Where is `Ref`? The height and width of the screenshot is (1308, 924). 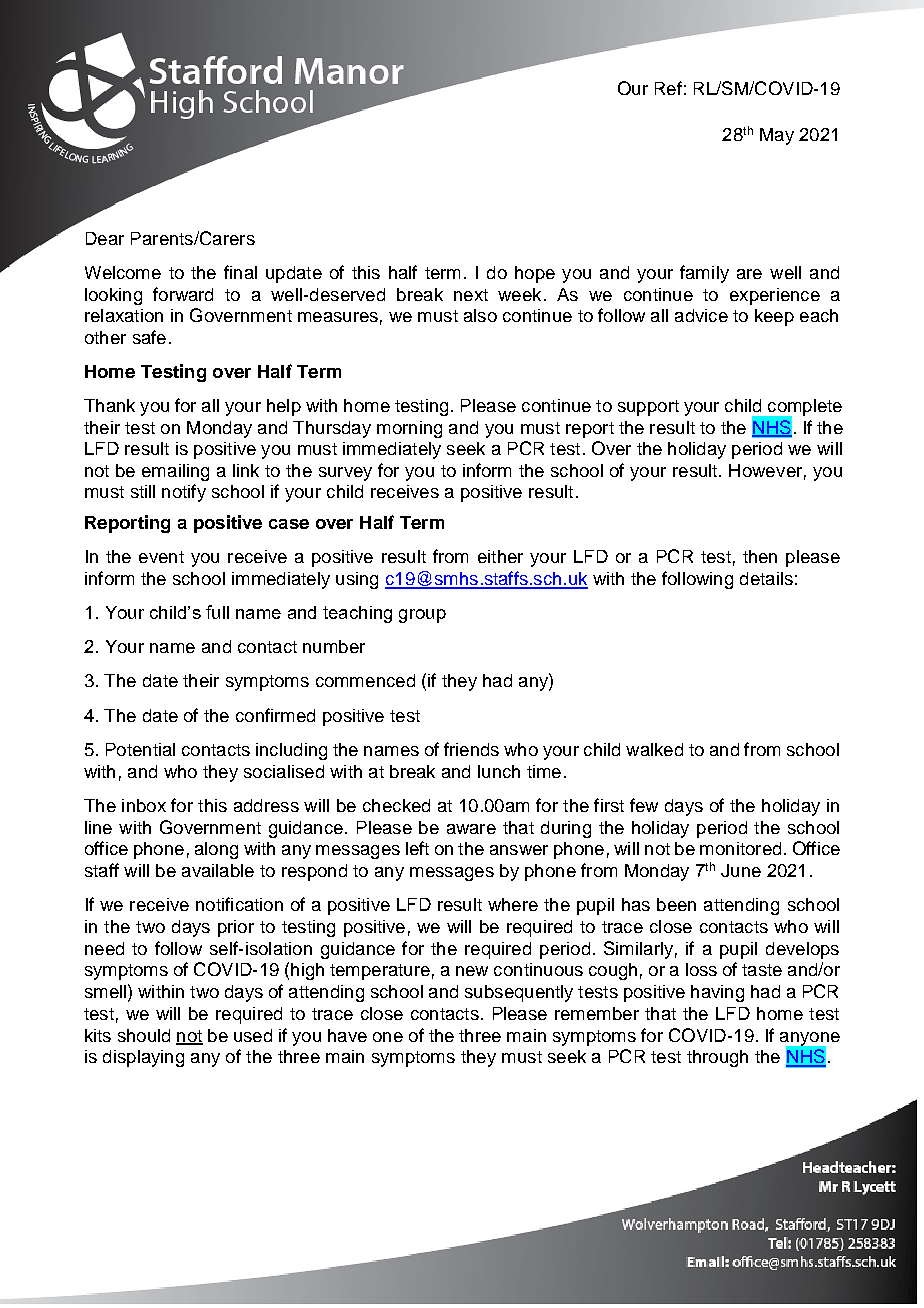
Ref is located at coordinates (668, 88).
